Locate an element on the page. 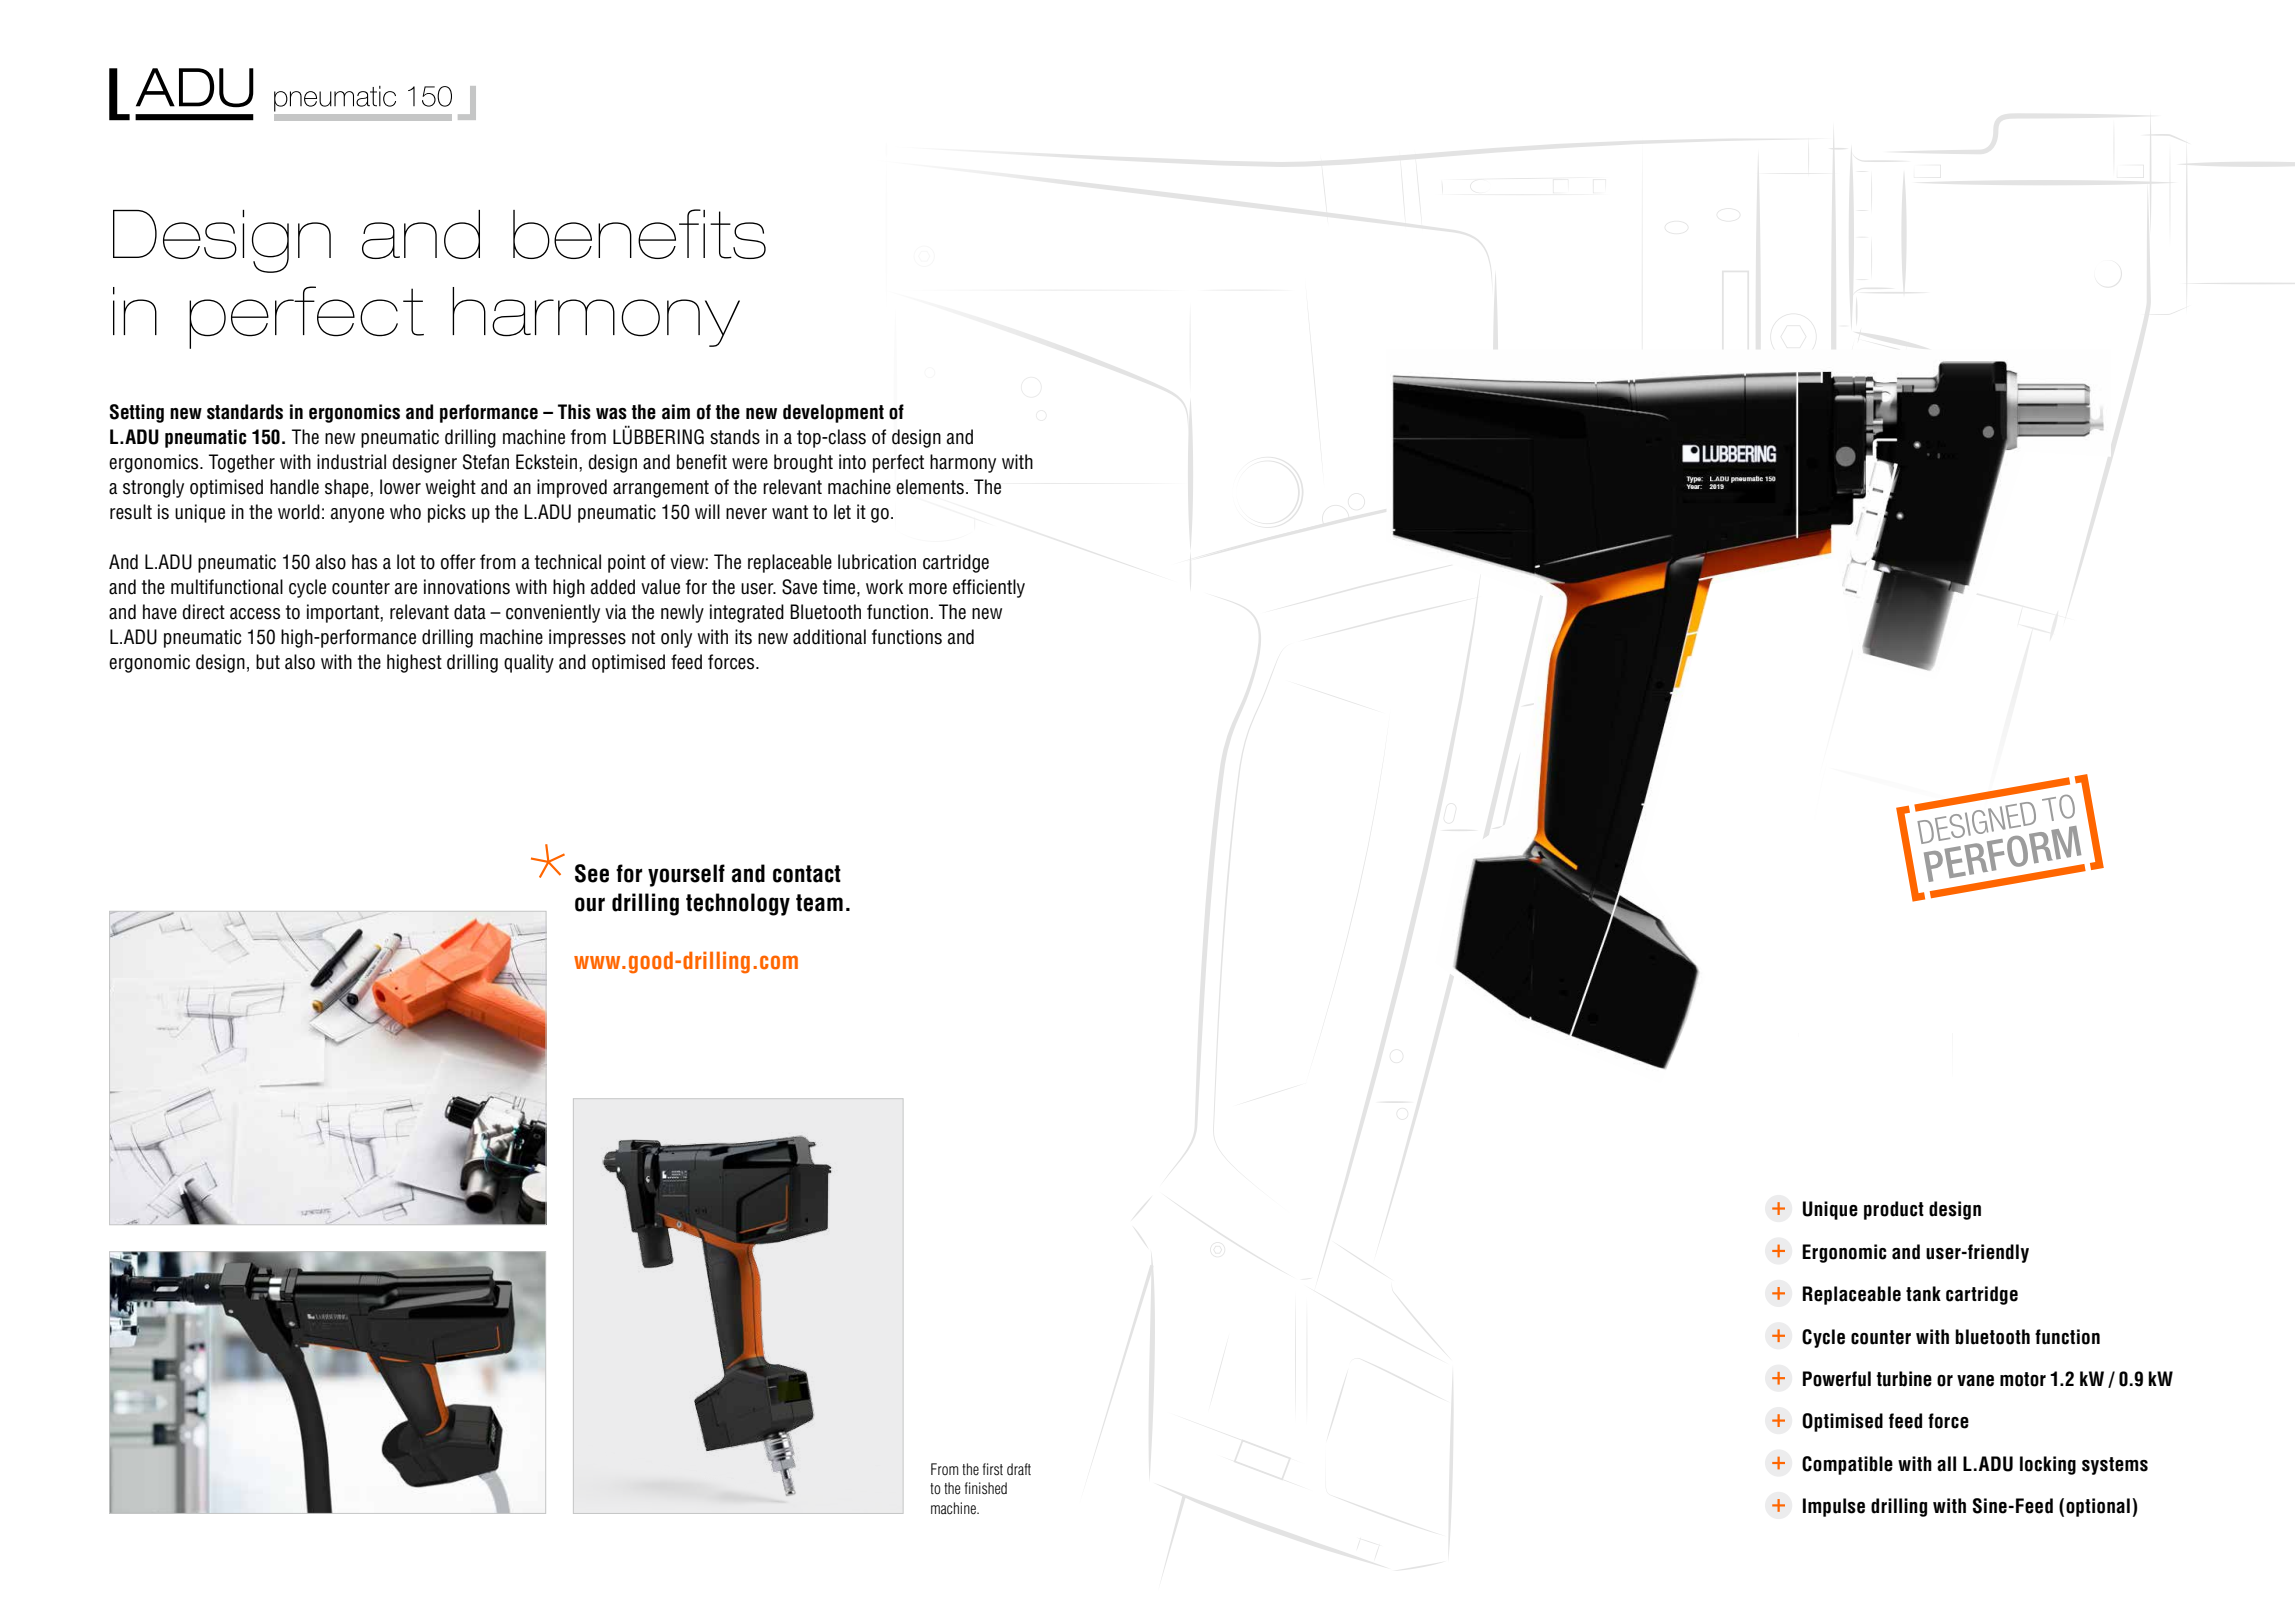 Image resolution: width=2295 pixels, height=1623 pixels. draft is located at coordinates (1019, 1469).
